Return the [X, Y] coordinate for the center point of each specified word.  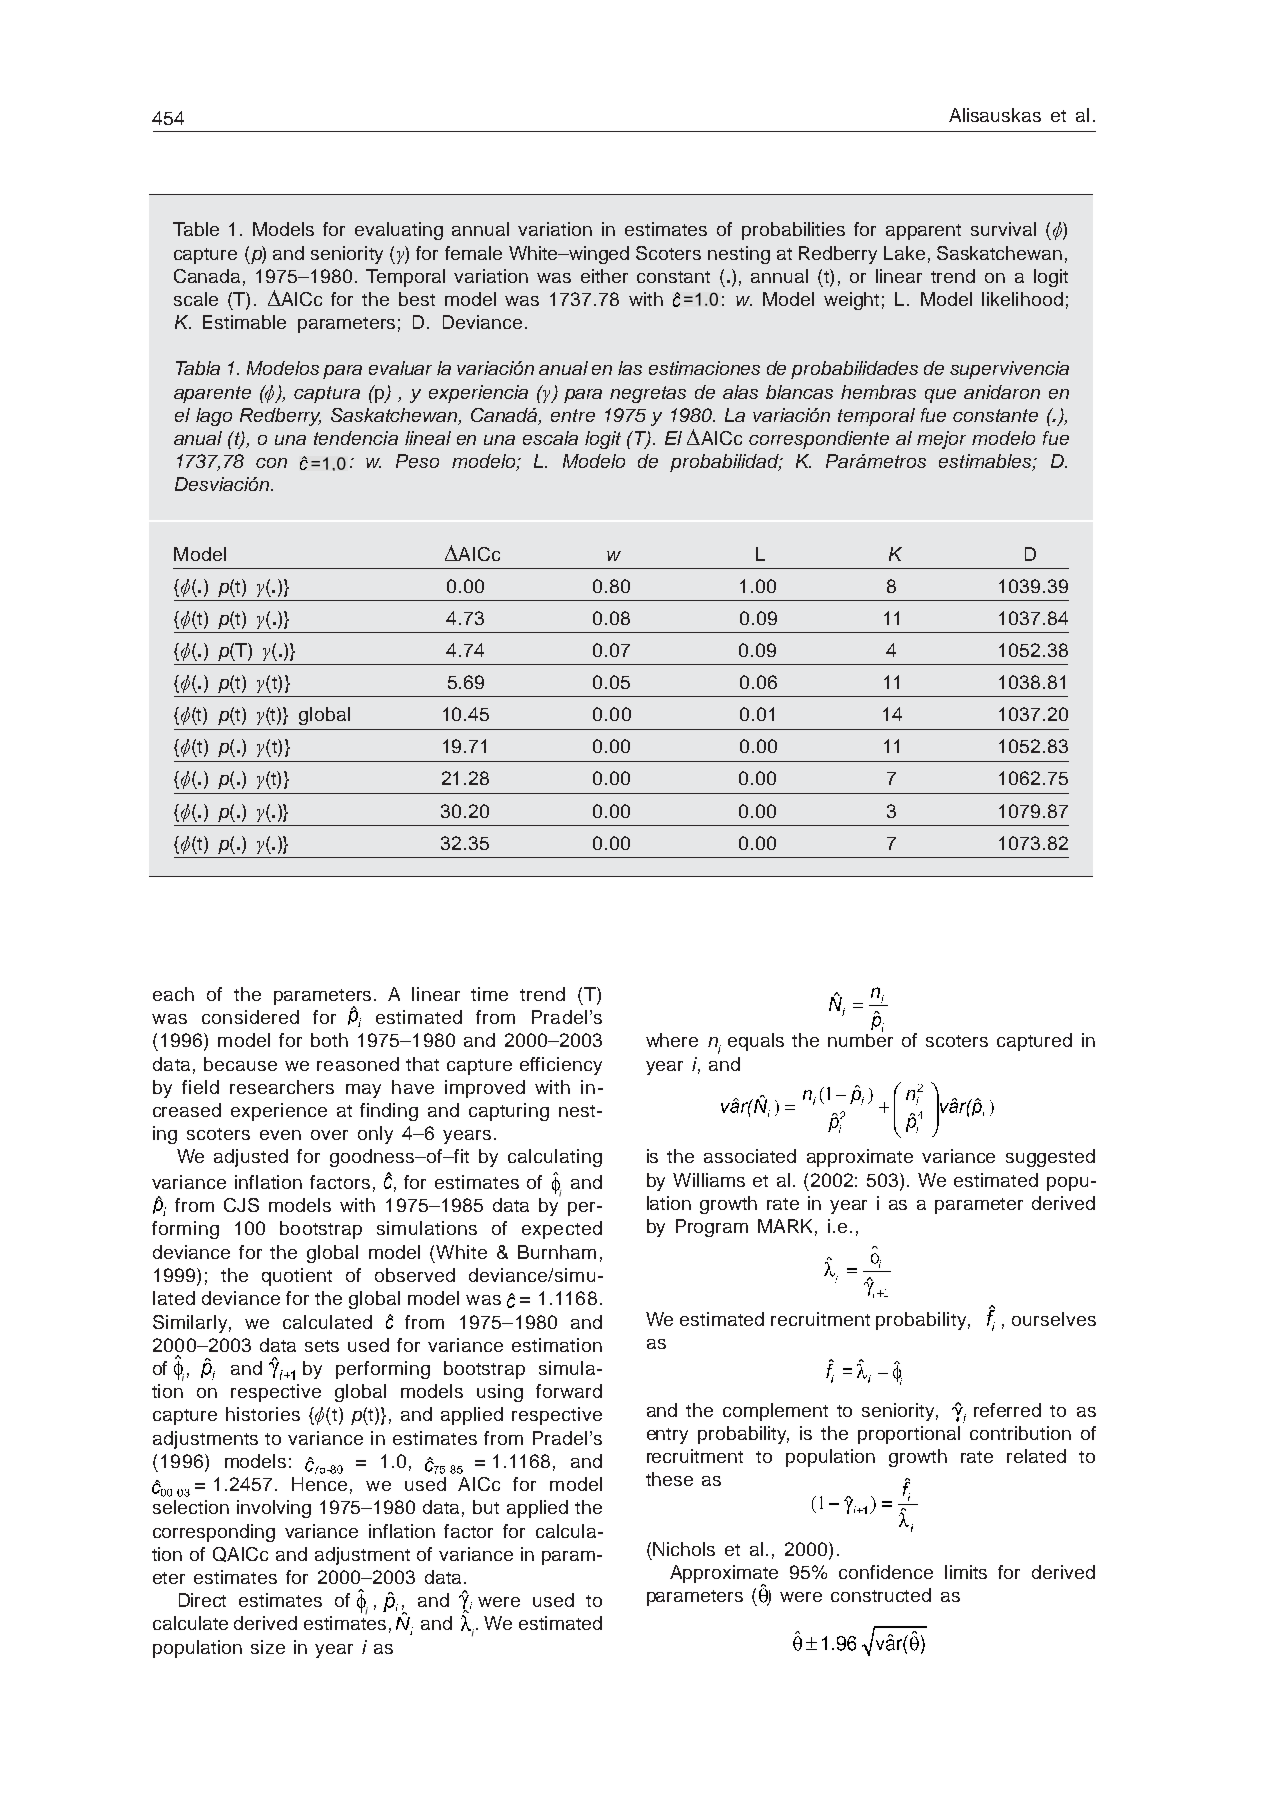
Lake [904, 253]
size [268, 1647]
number [860, 1039]
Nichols [684, 1549]
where [672, 1040]
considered [250, 1017]
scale [196, 299]
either [604, 276]
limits [966, 1572]
